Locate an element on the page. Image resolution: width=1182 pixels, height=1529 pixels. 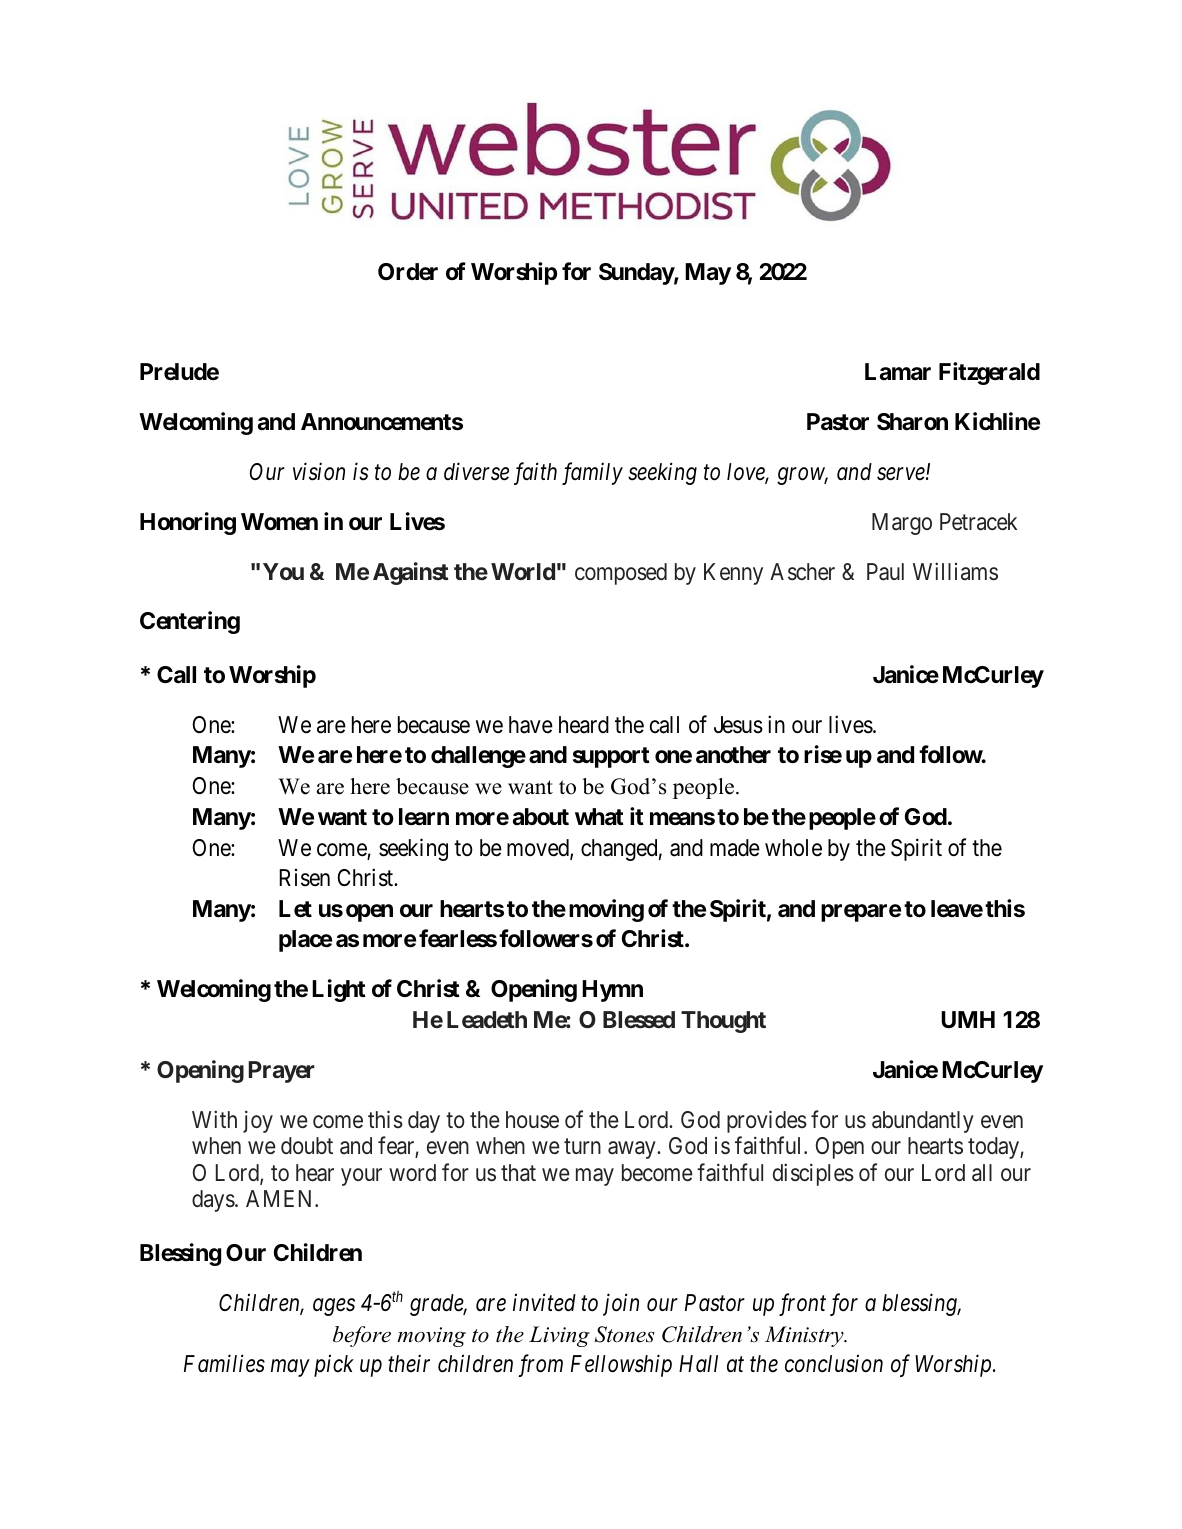
whole is located at coordinates (793, 848).
